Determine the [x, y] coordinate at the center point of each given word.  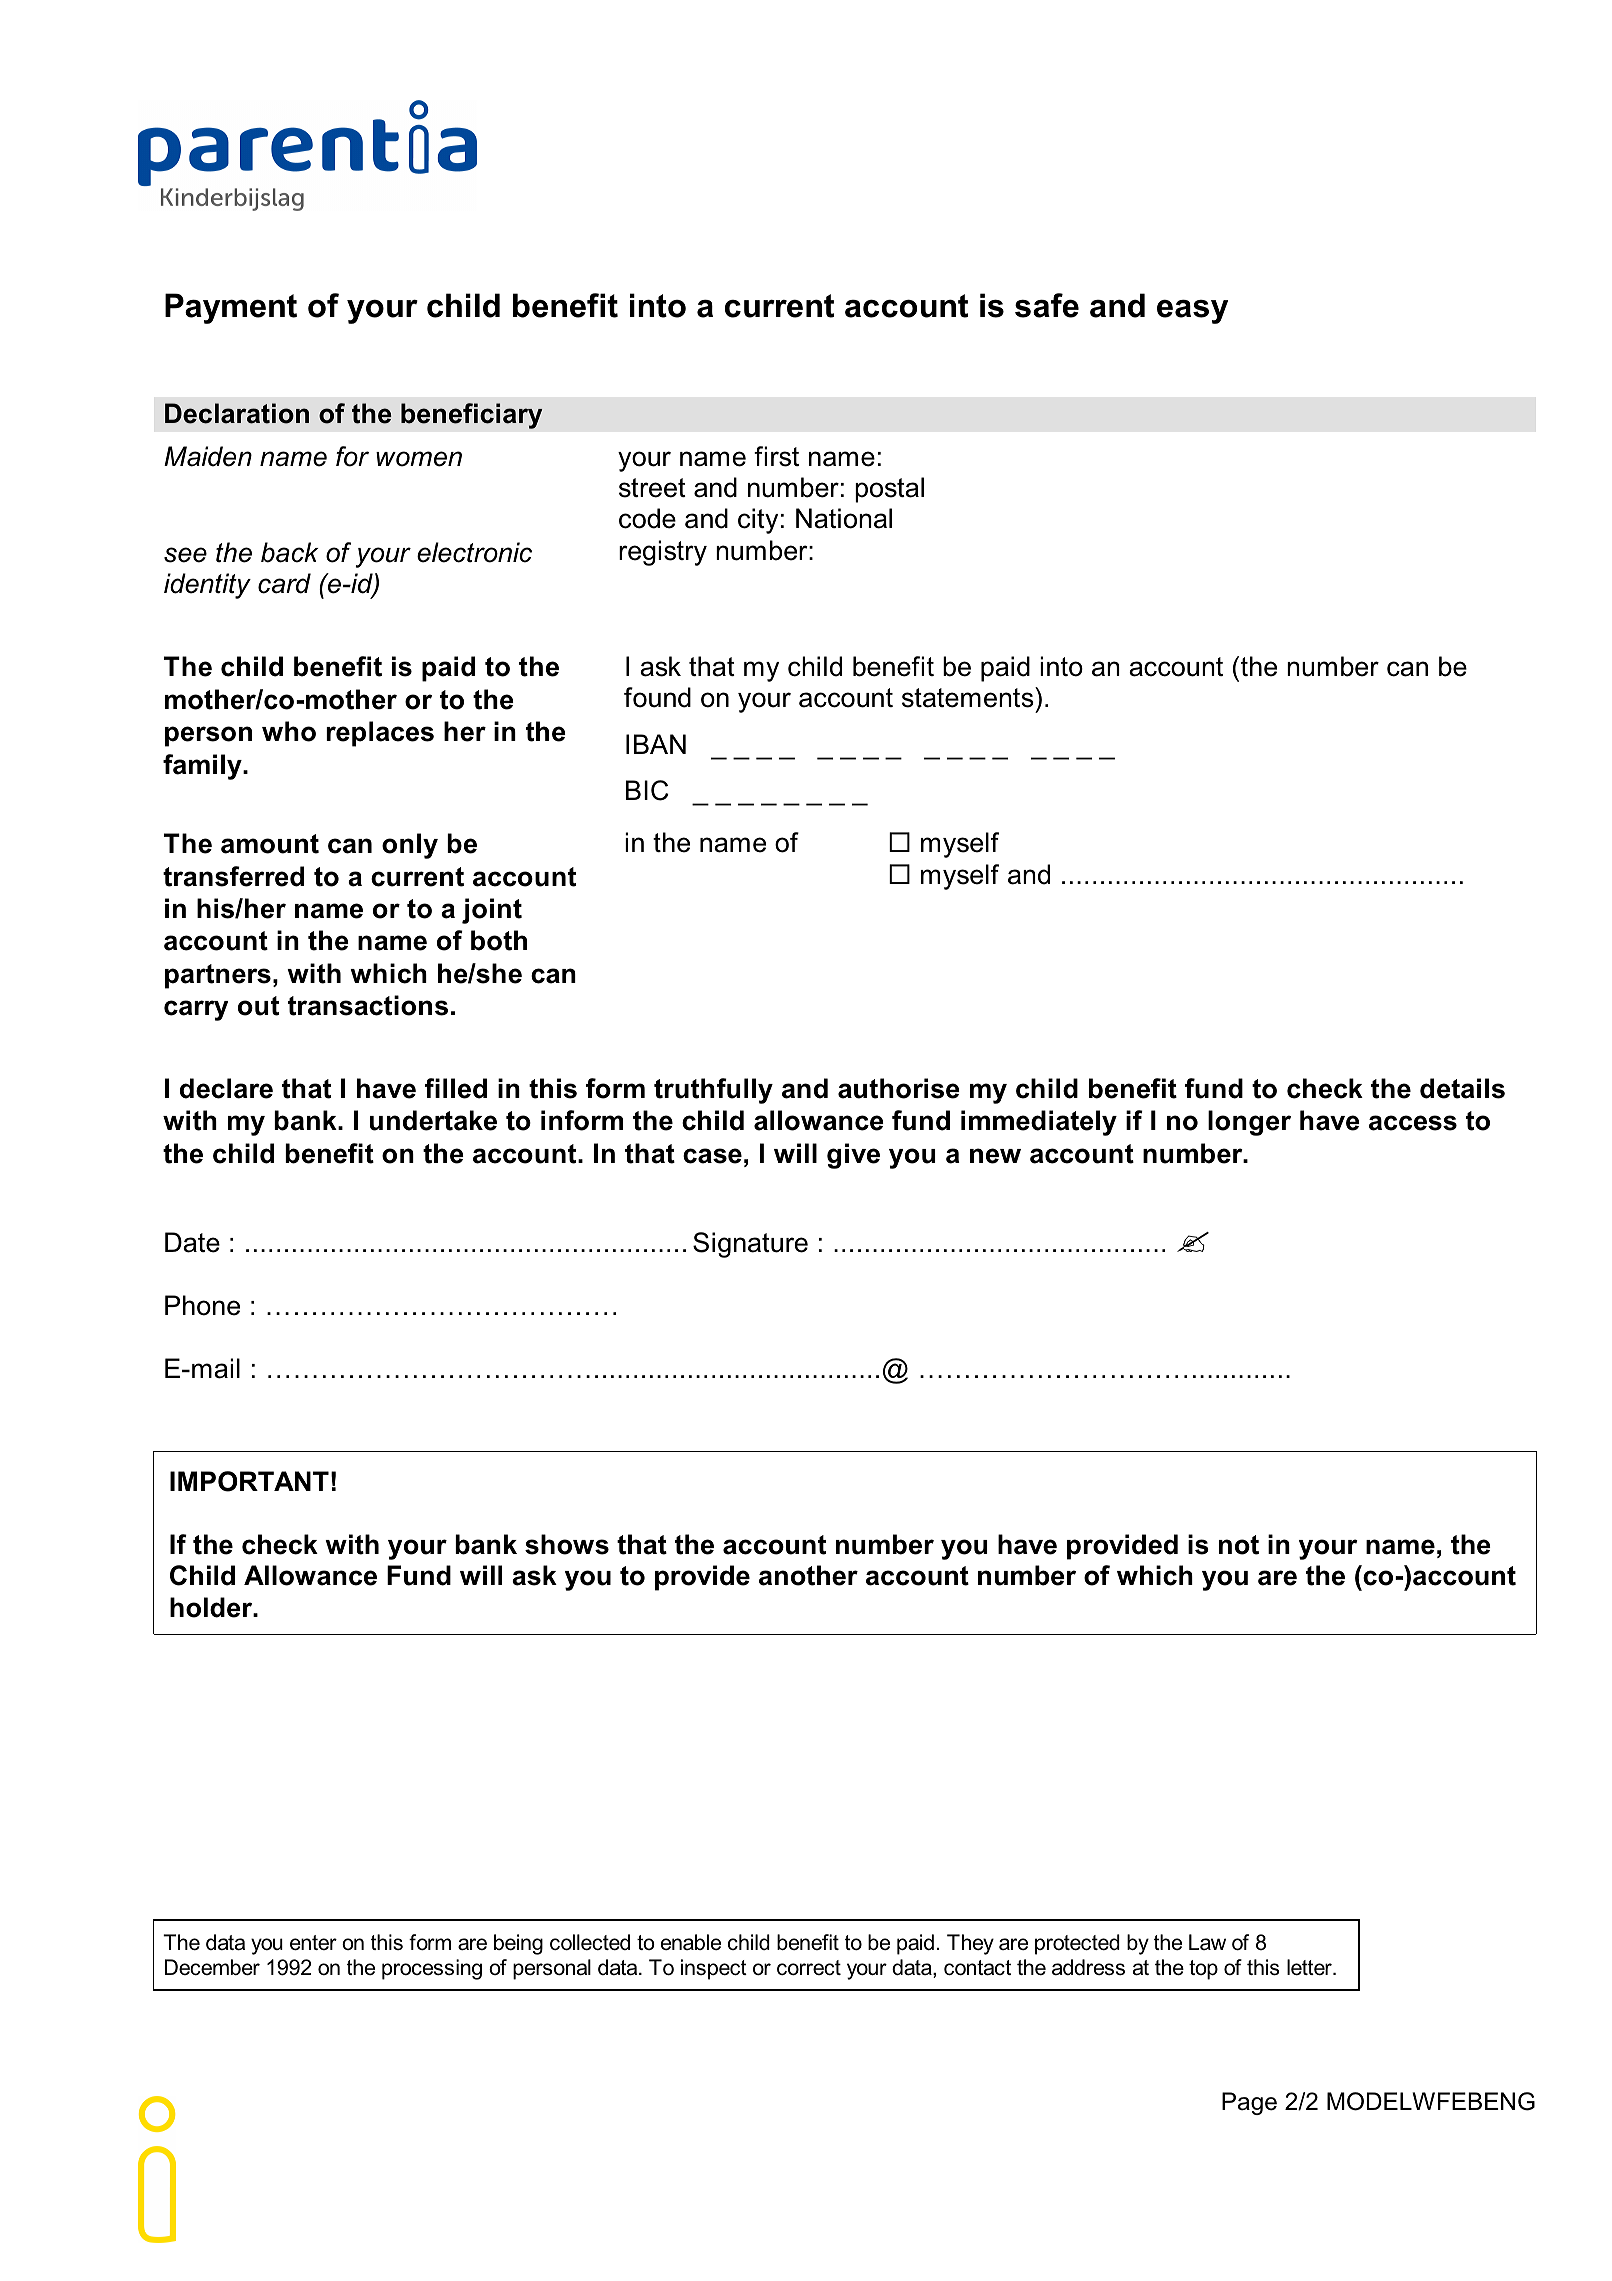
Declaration [237, 413]
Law [1207, 1942]
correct [809, 1968]
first [776, 456]
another [808, 1575]
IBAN [656, 744]
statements [969, 697]
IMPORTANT [249, 1481]
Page [1249, 2103]
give [853, 1156]
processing [432, 1969]
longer [1249, 1123]
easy [1192, 311]
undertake [433, 1120]
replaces [380, 734]
